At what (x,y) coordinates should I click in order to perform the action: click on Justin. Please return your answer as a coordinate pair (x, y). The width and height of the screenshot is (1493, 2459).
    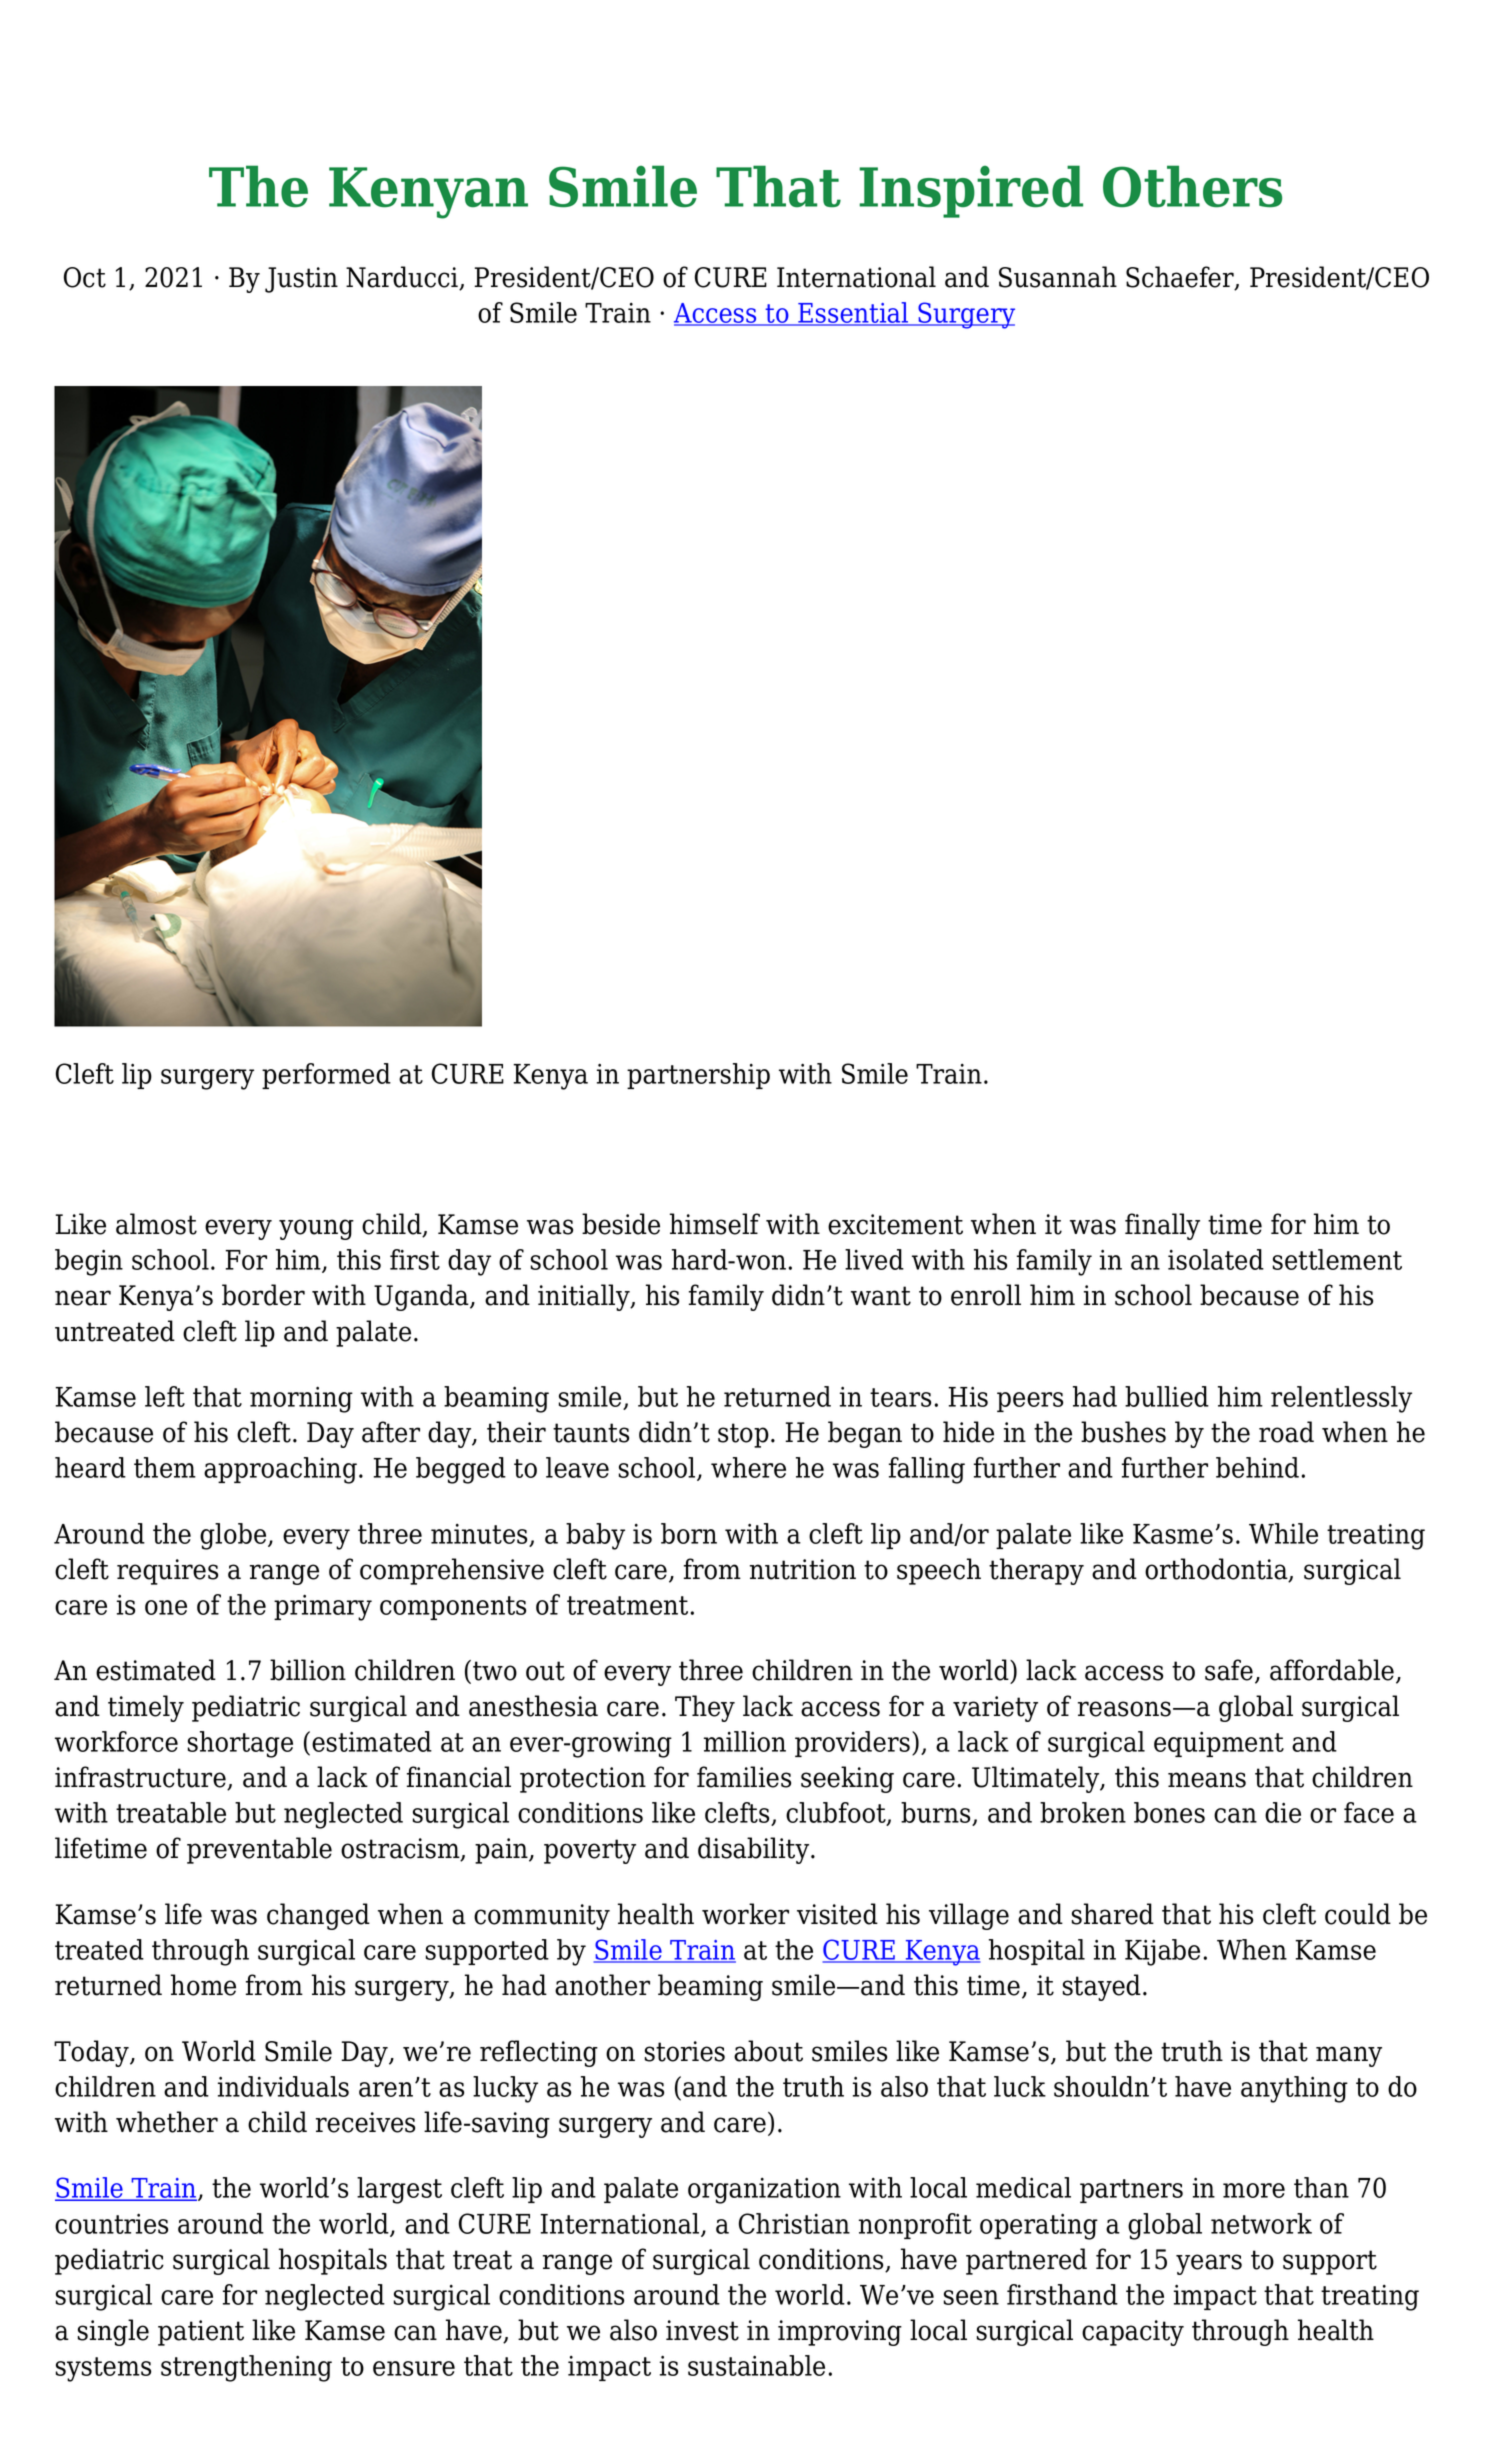
    Looking at the image, I should click on (301, 280).
